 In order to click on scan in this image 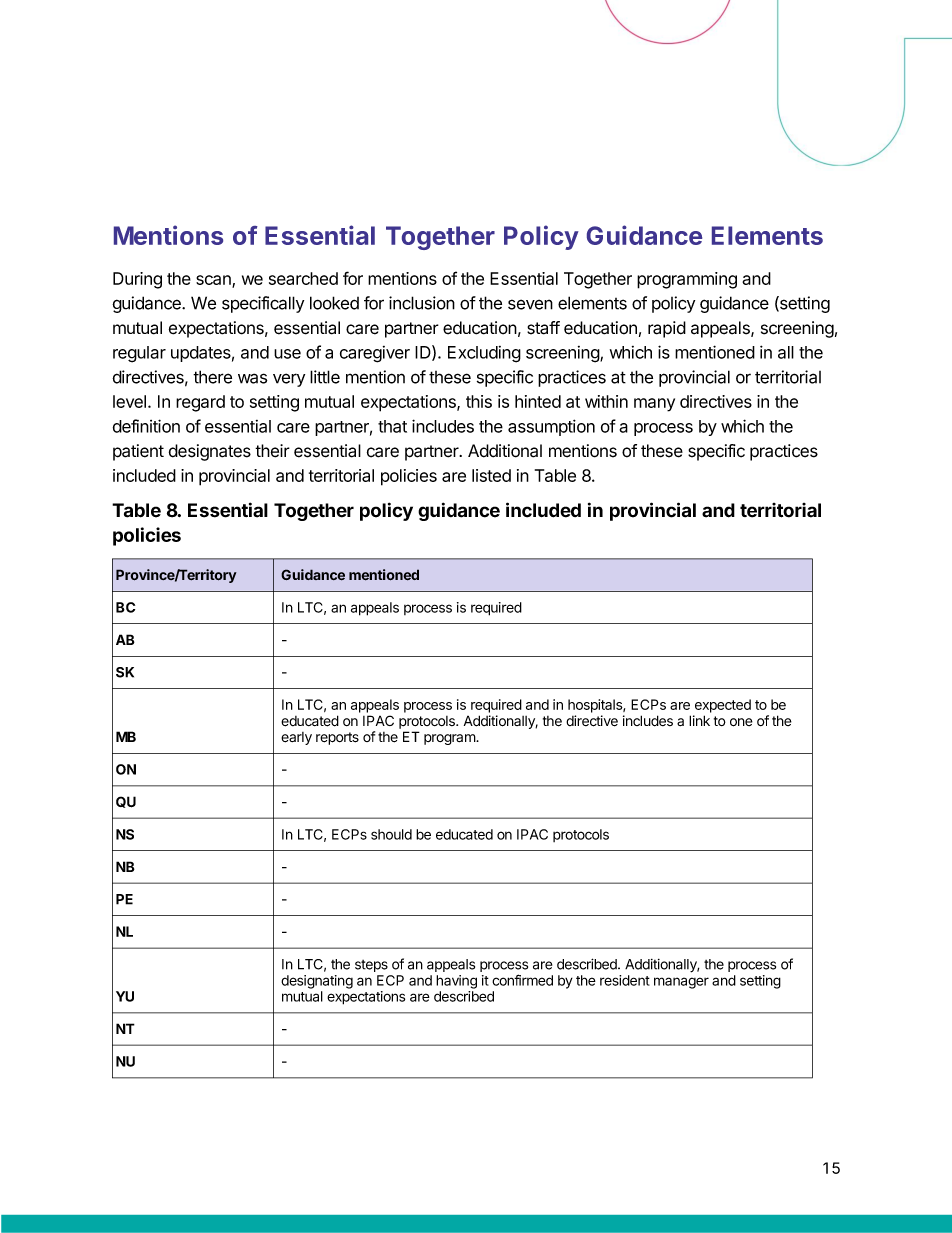, I will do `click(214, 281)`.
